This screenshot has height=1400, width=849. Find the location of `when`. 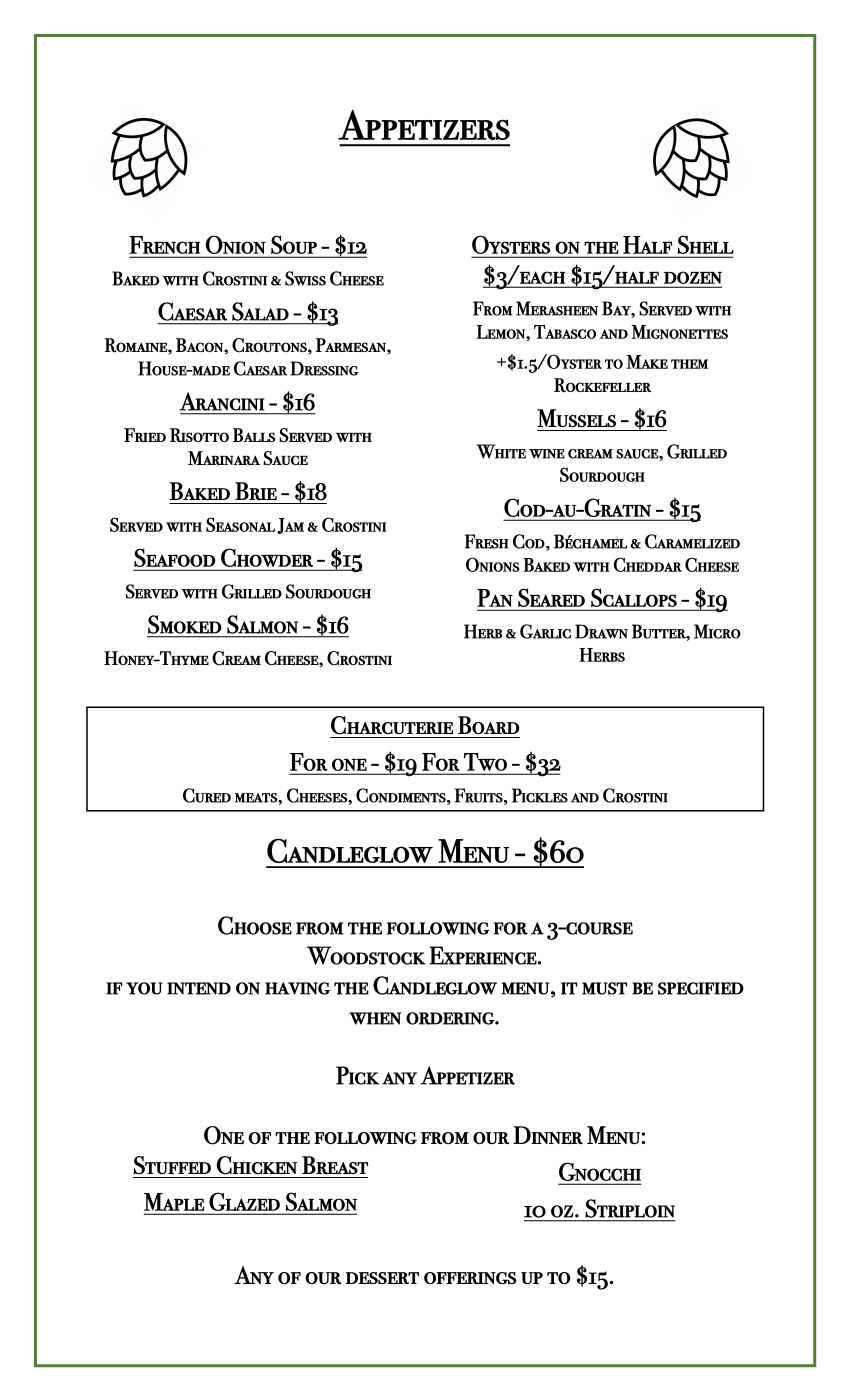

when is located at coordinates (375, 1018).
